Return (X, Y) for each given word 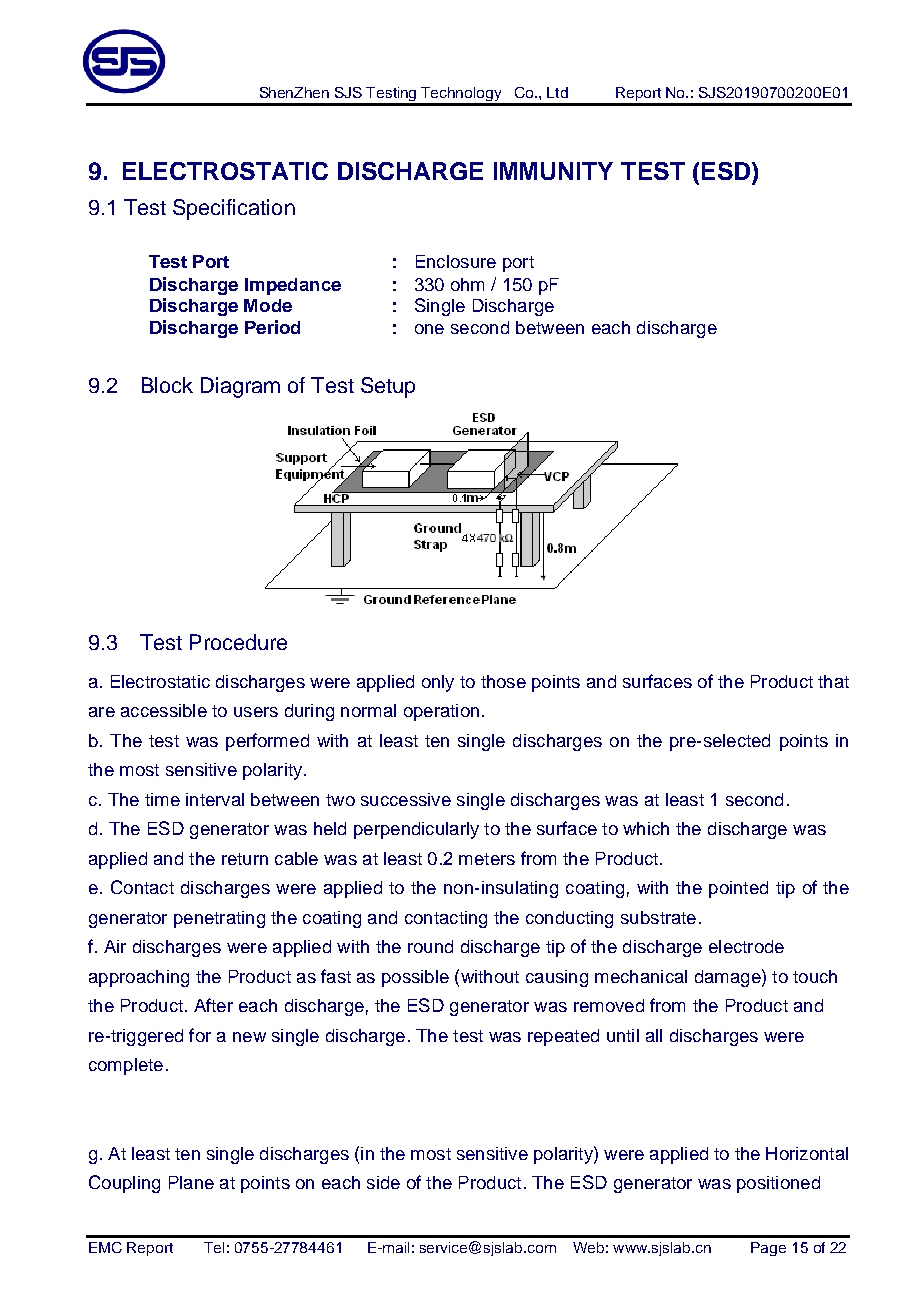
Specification (234, 209)
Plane (191, 1182)
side (383, 1182)
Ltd (557, 92)
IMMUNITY (553, 171)
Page (768, 1249)
